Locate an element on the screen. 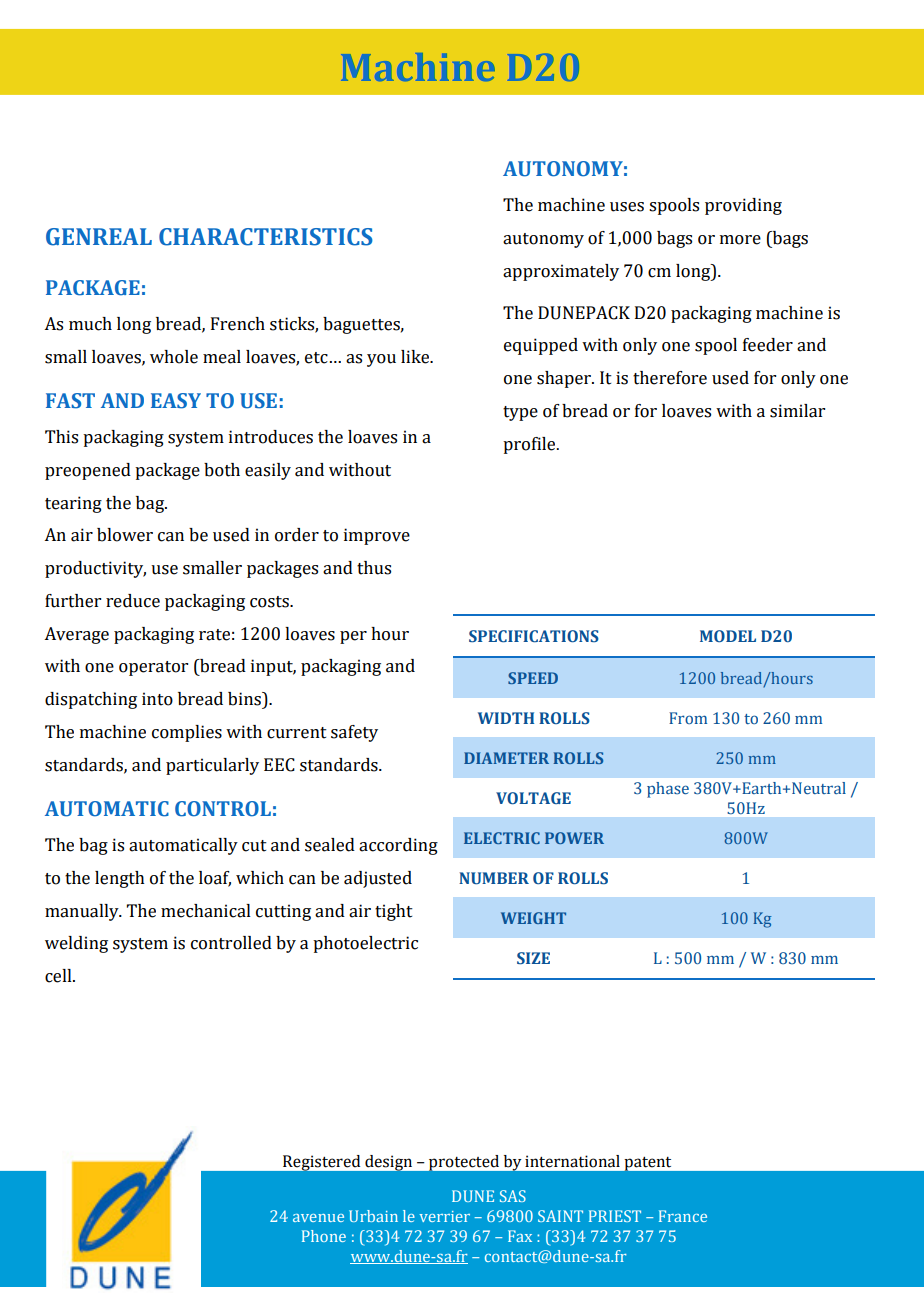 The image size is (924, 1308). MODEL is located at coordinates (728, 636).
